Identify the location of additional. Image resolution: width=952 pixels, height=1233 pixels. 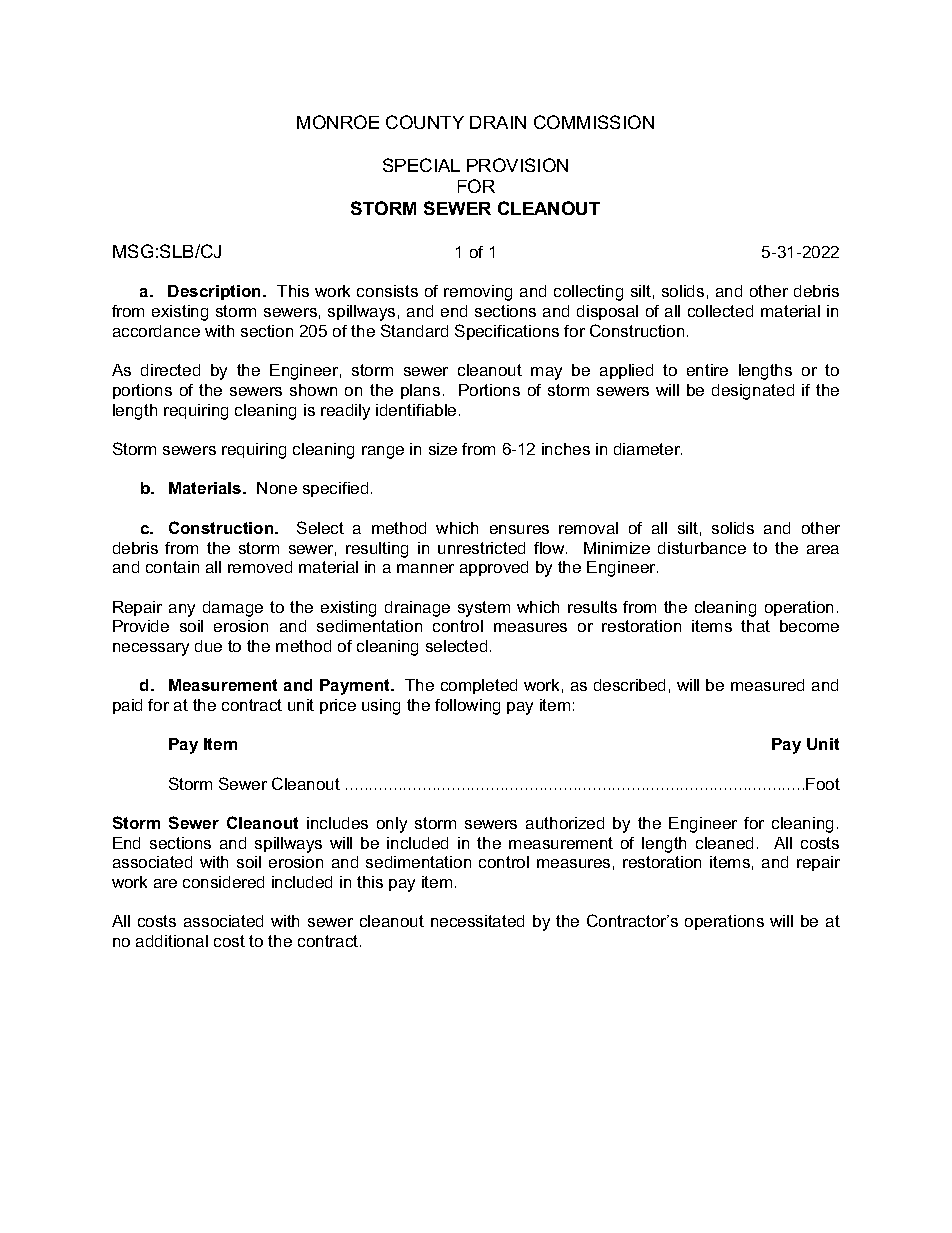
(172, 941).
